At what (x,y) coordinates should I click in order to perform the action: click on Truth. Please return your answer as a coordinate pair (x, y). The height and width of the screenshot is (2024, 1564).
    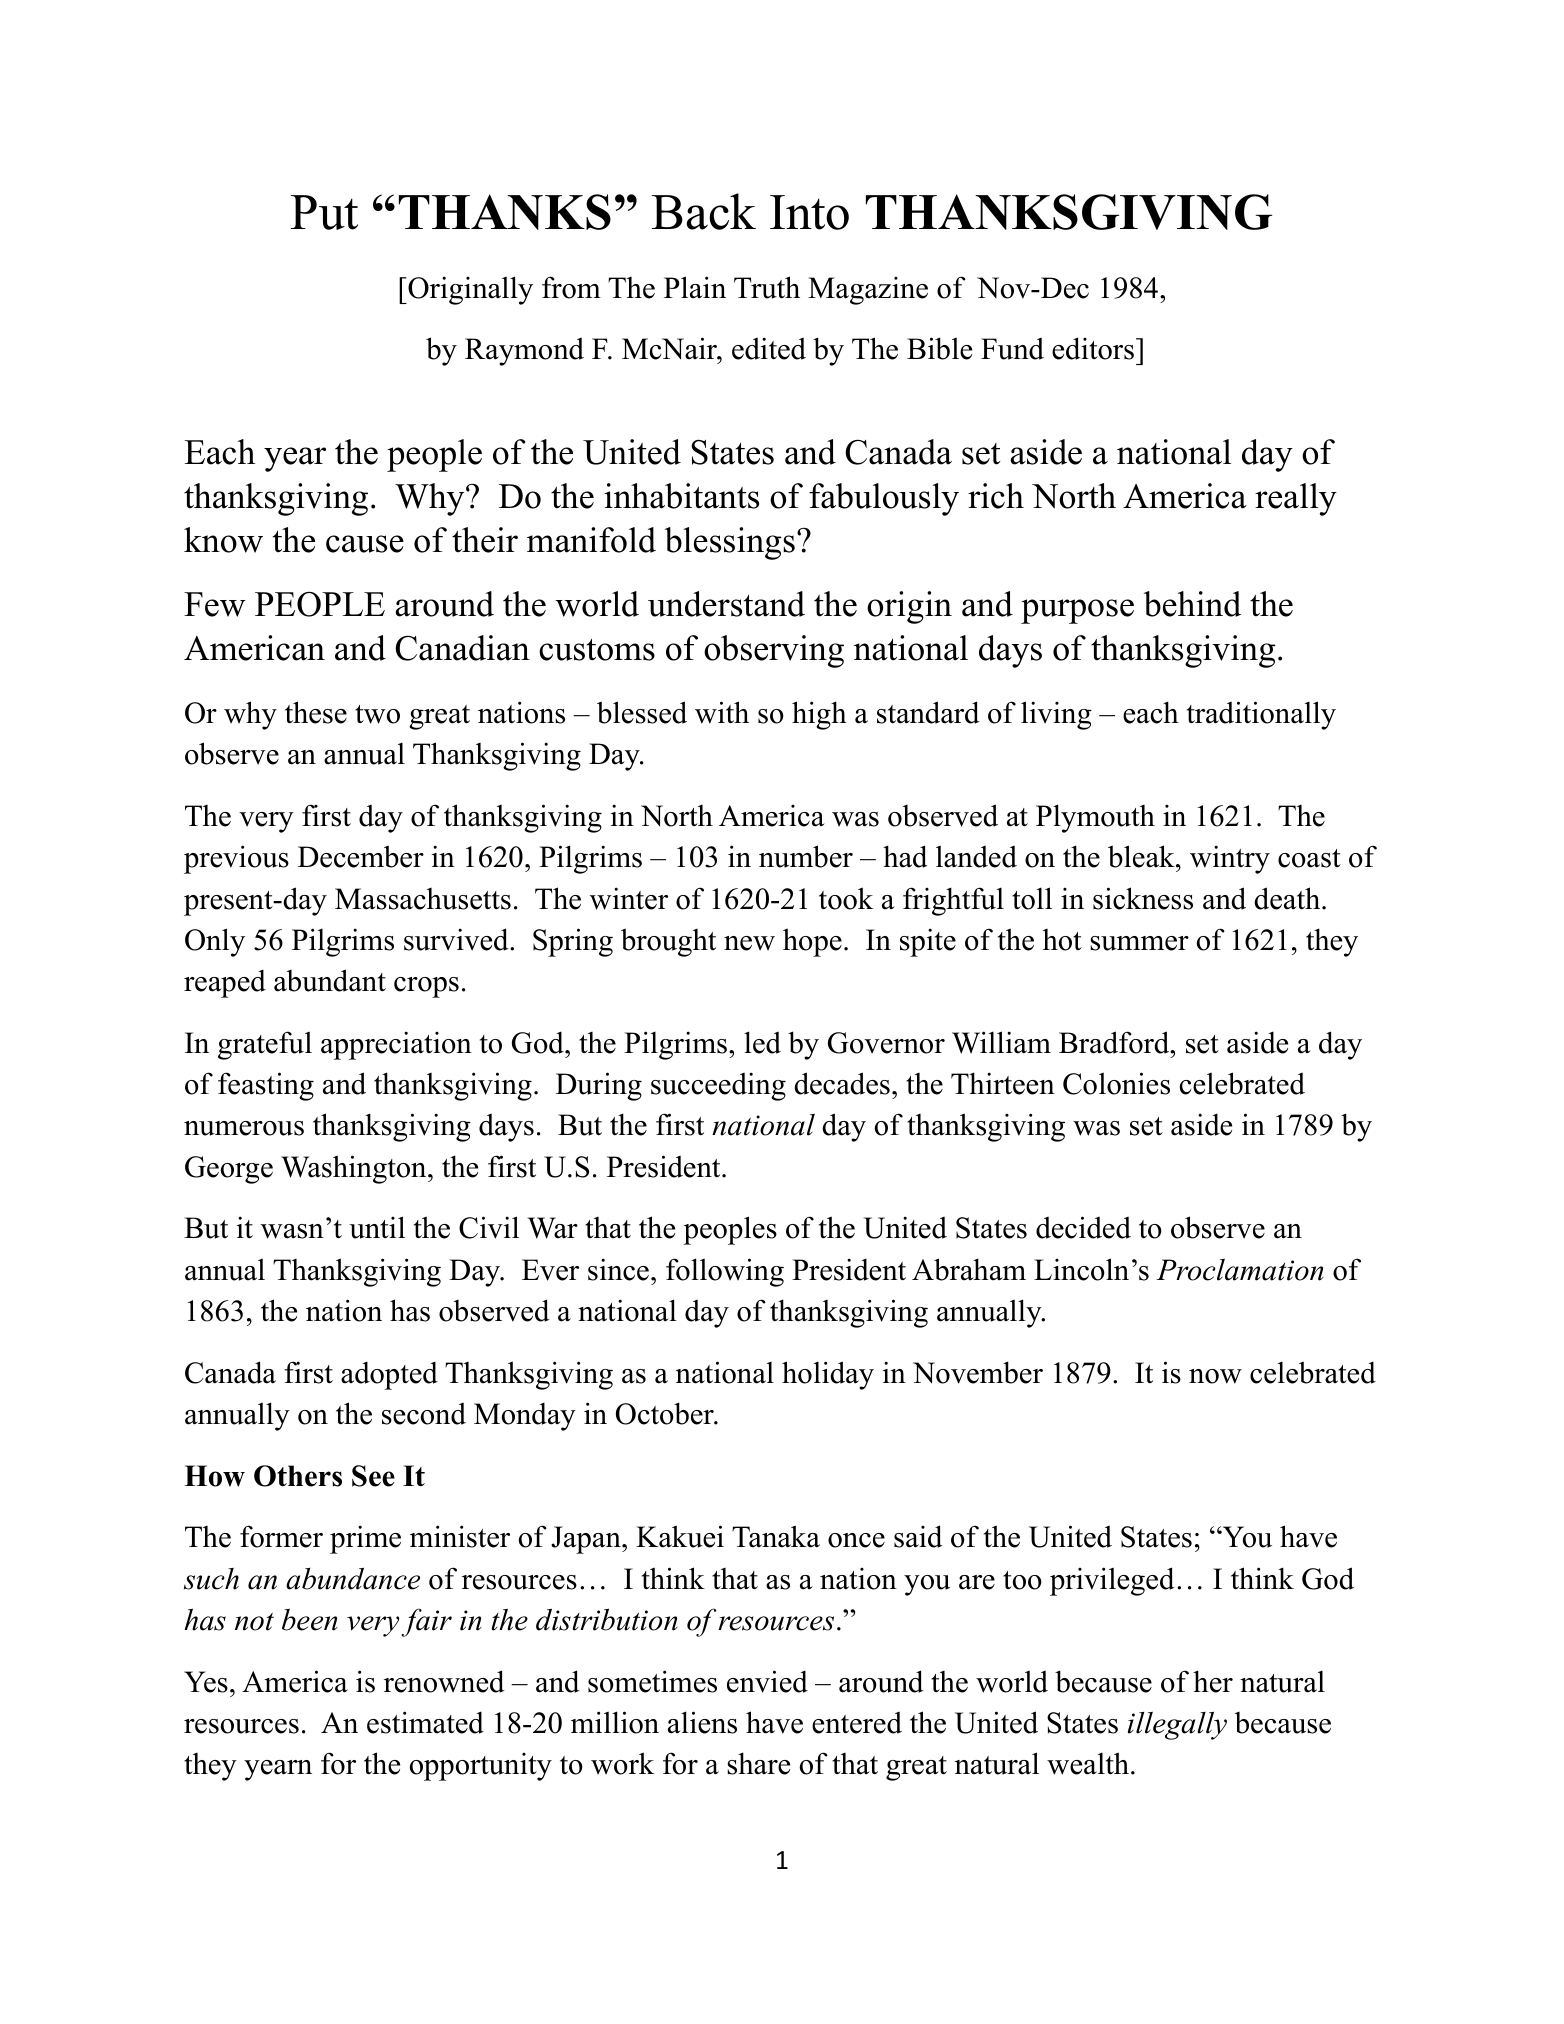
    Looking at the image, I should click on (767, 287).
